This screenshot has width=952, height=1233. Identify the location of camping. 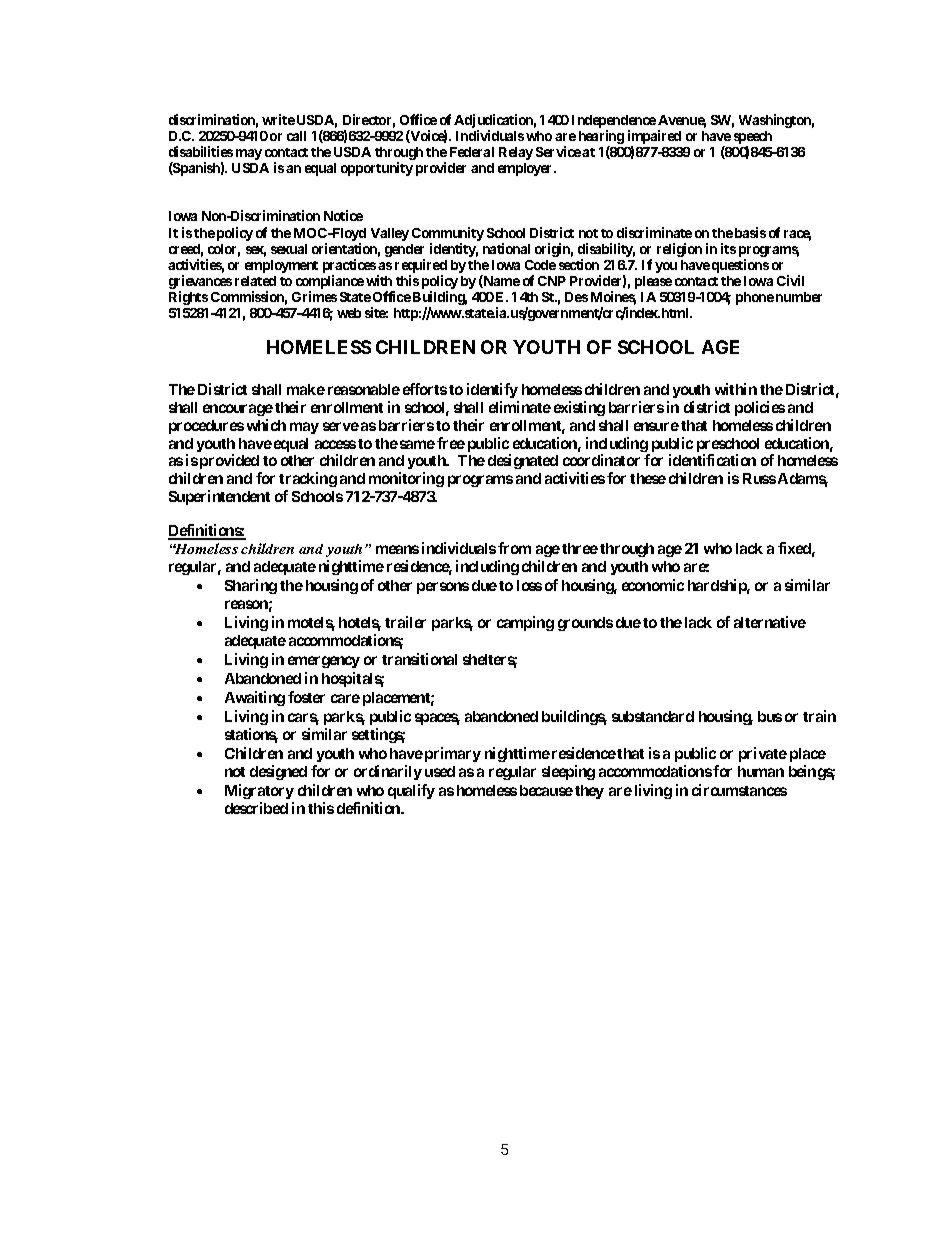
(525, 623).
